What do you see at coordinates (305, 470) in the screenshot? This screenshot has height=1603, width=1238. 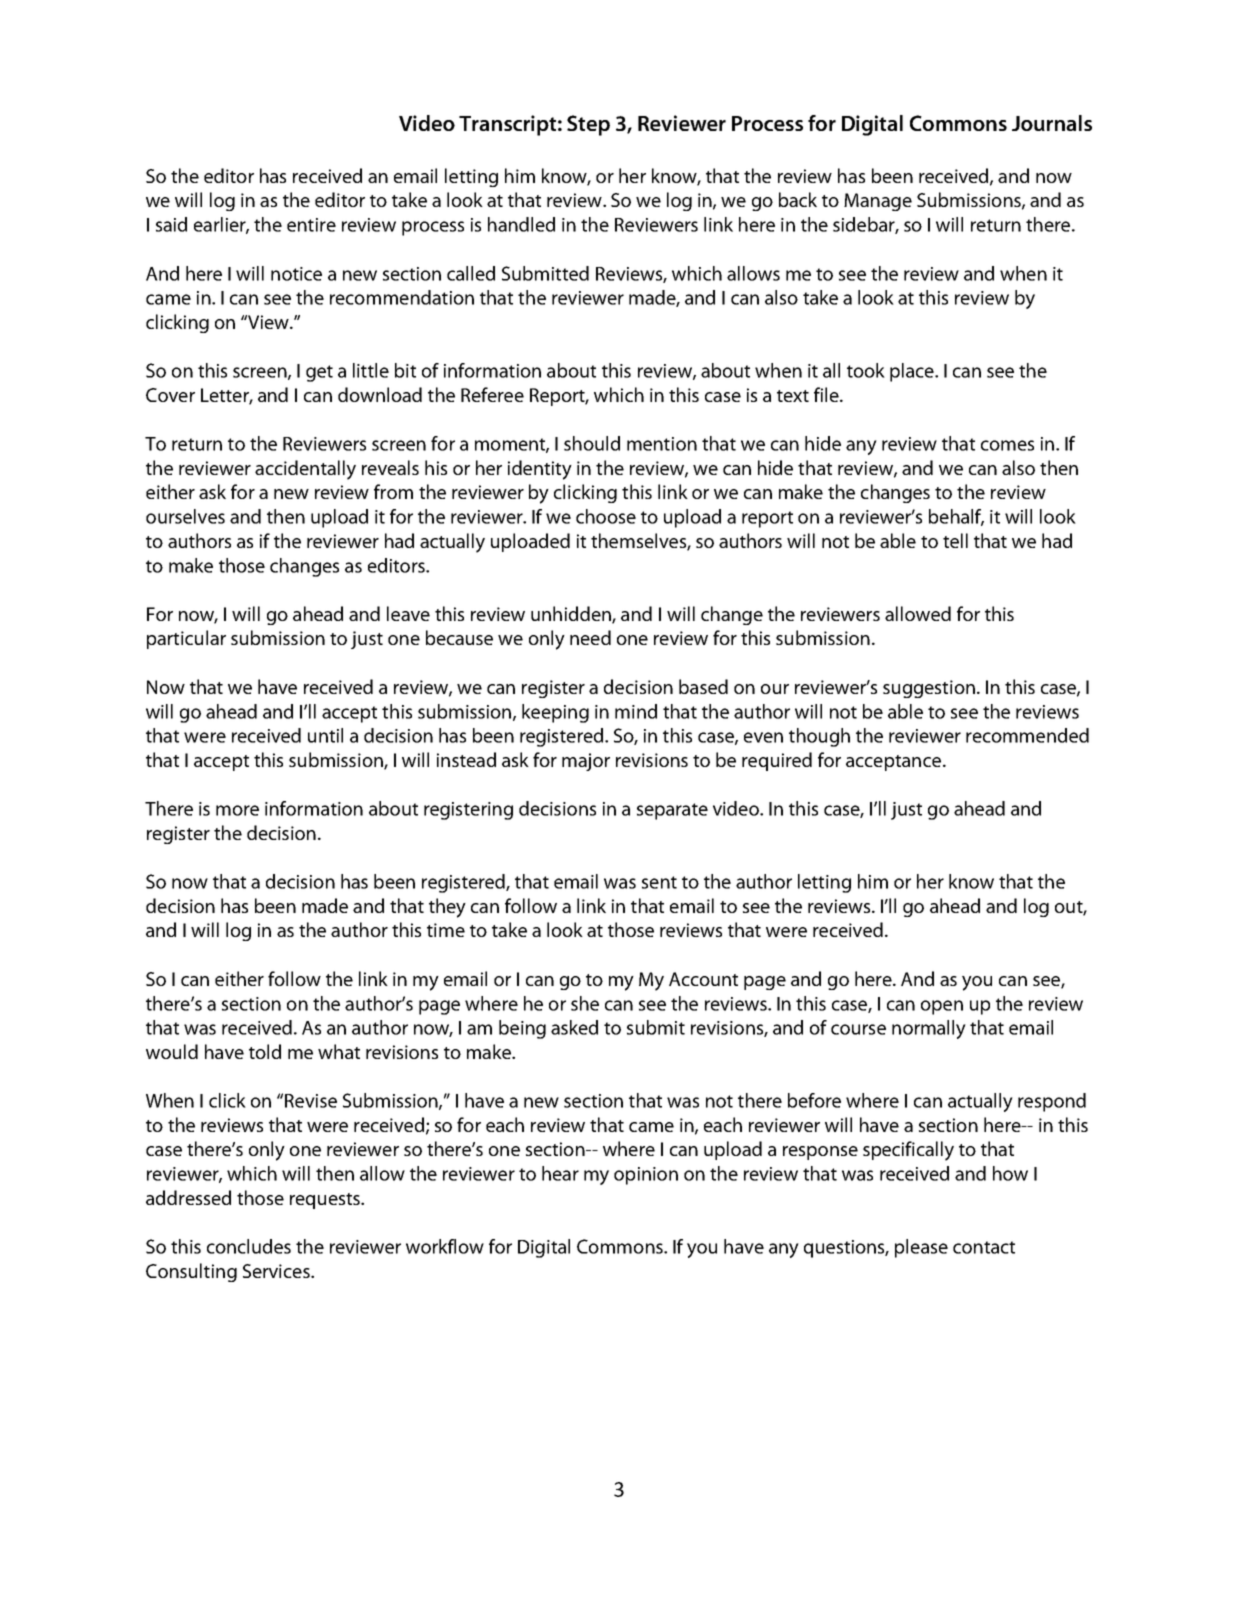 I see `accidentally` at bounding box center [305, 470].
